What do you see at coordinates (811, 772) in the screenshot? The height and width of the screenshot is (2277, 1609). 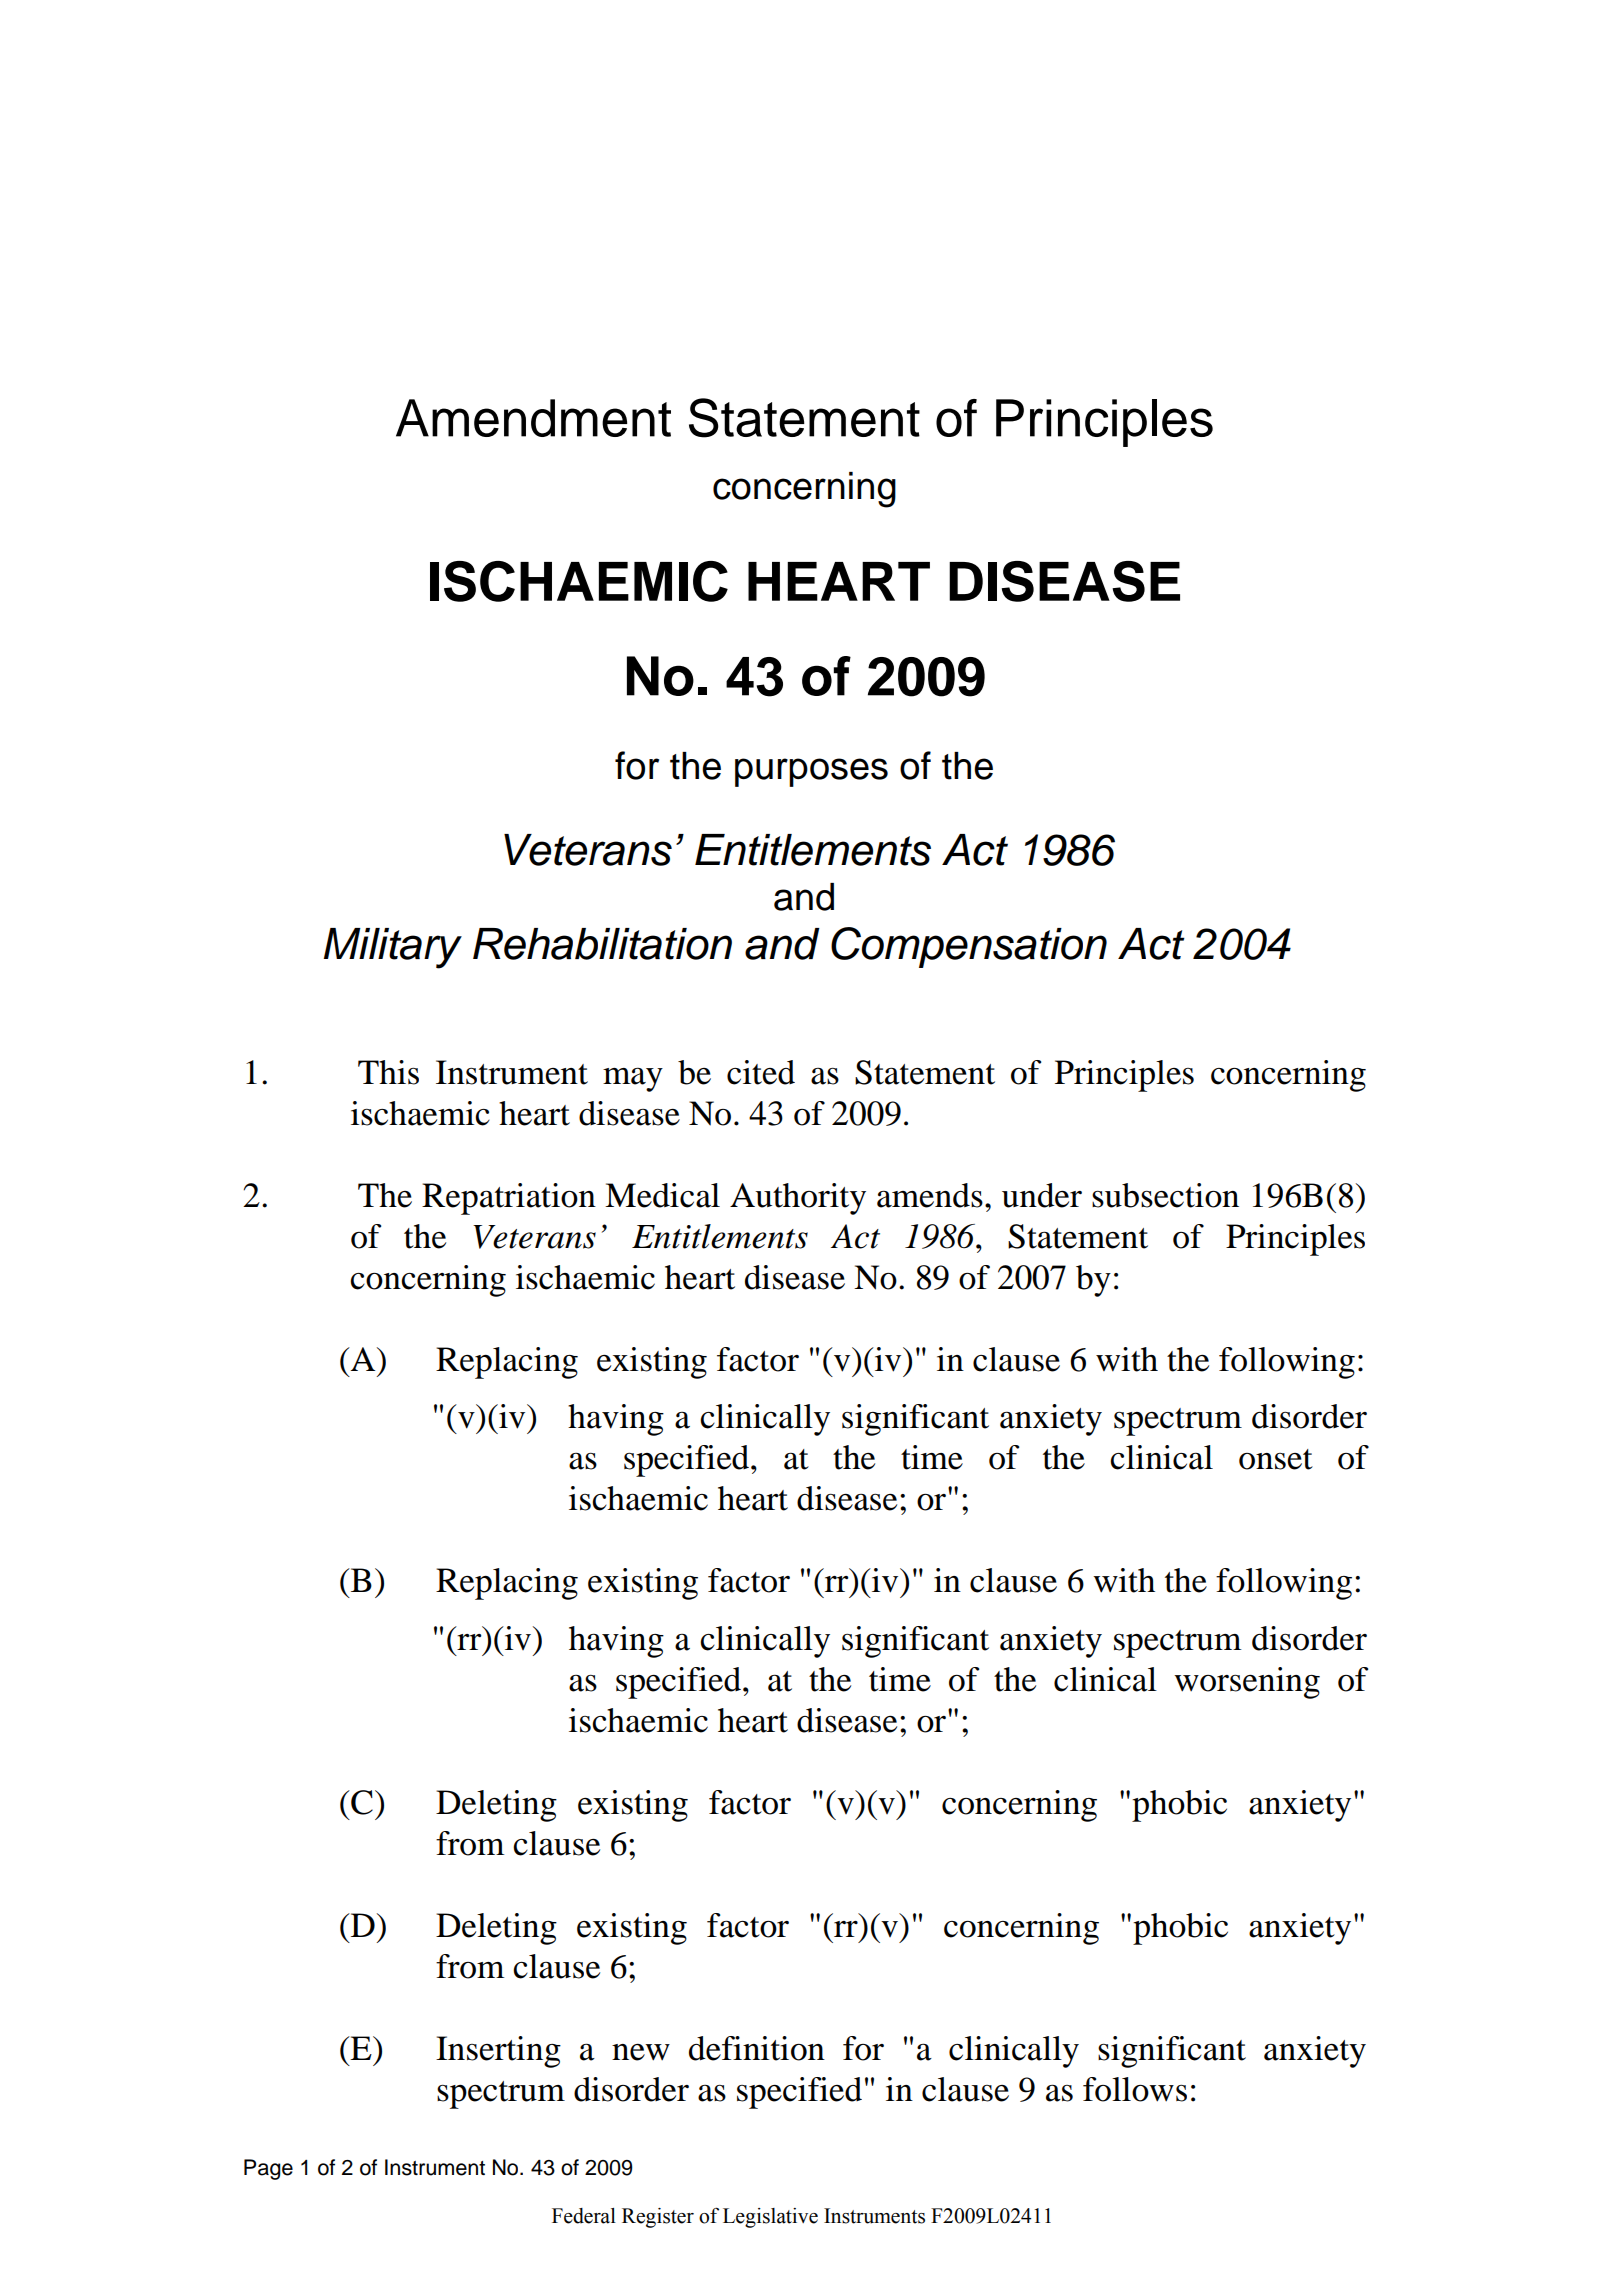 I see `purposes` at bounding box center [811, 772].
